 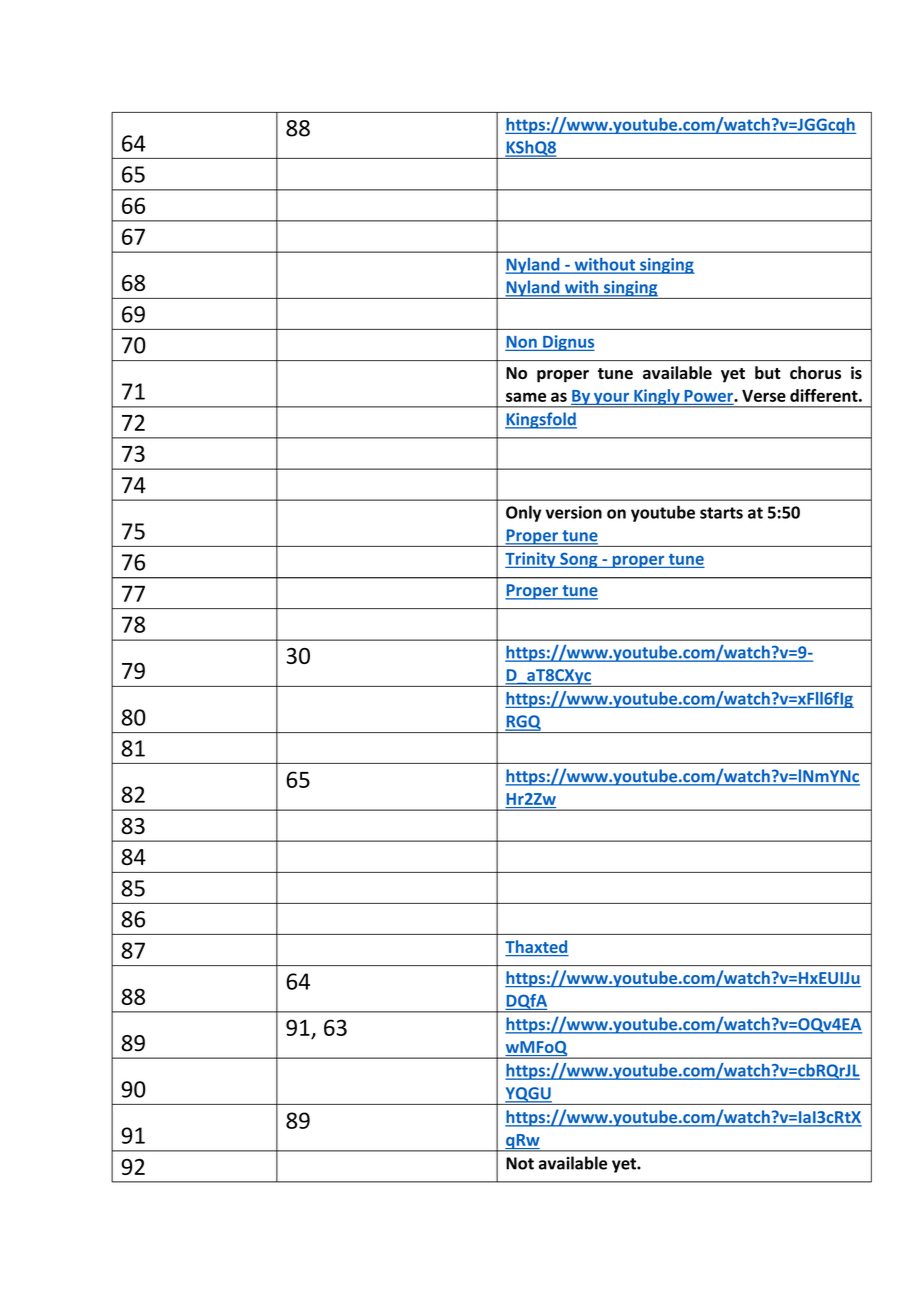 I want to click on your, so click(x=612, y=400).
